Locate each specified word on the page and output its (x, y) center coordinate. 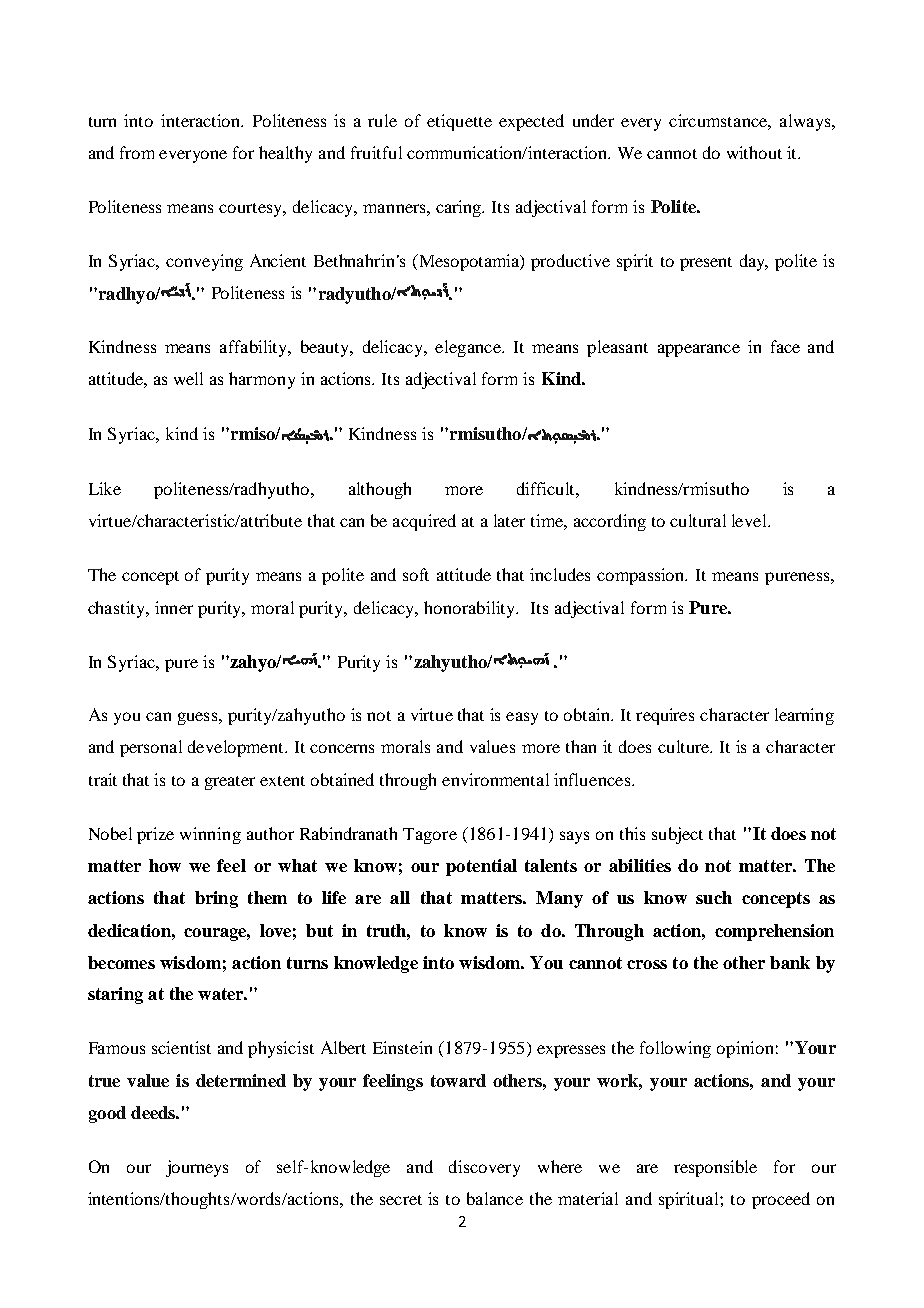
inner (174, 607)
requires (665, 716)
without (754, 152)
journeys (197, 1168)
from (137, 152)
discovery (484, 1168)
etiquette (459, 122)
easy (522, 718)
